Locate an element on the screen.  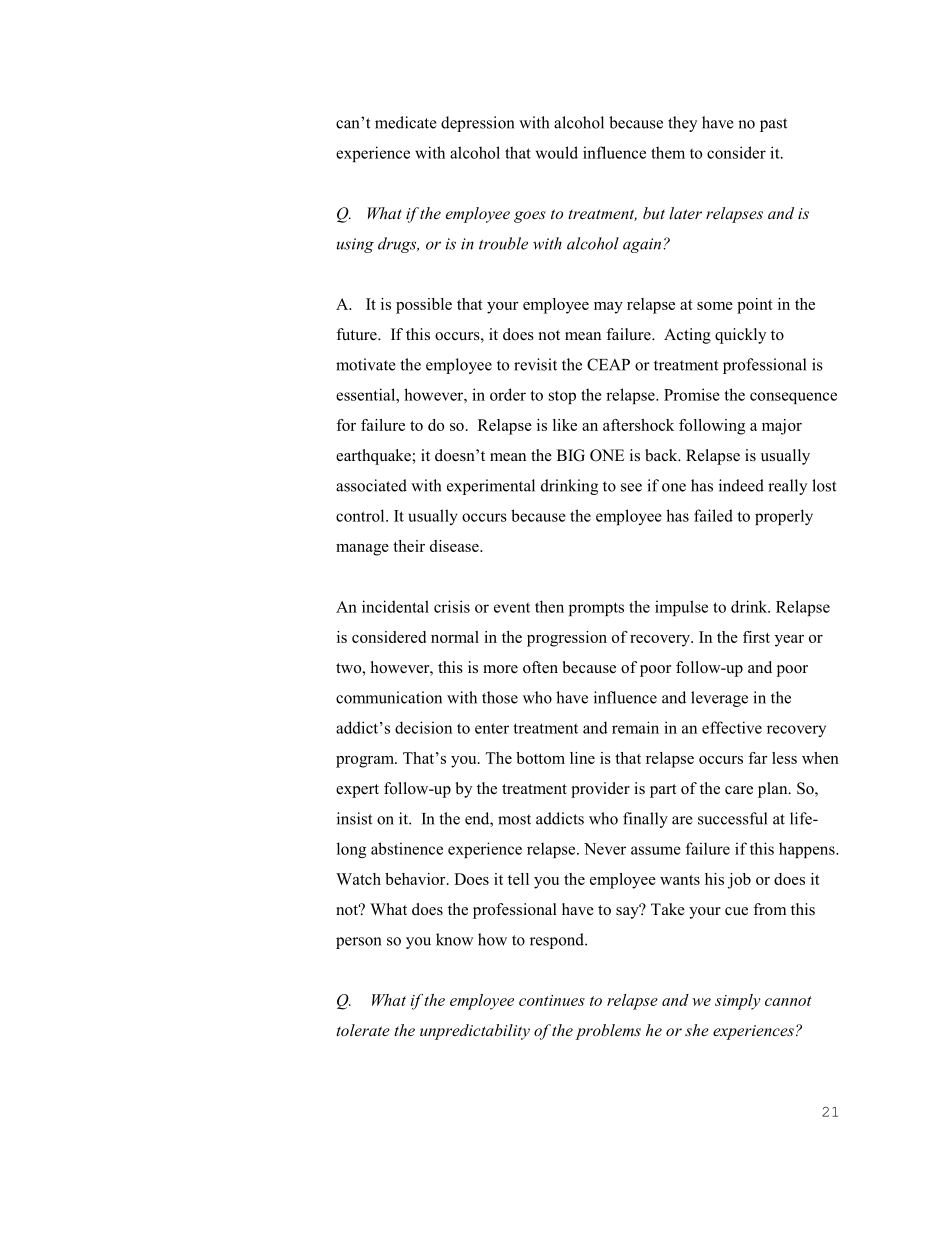
tolerate is located at coordinates (363, 1030).
